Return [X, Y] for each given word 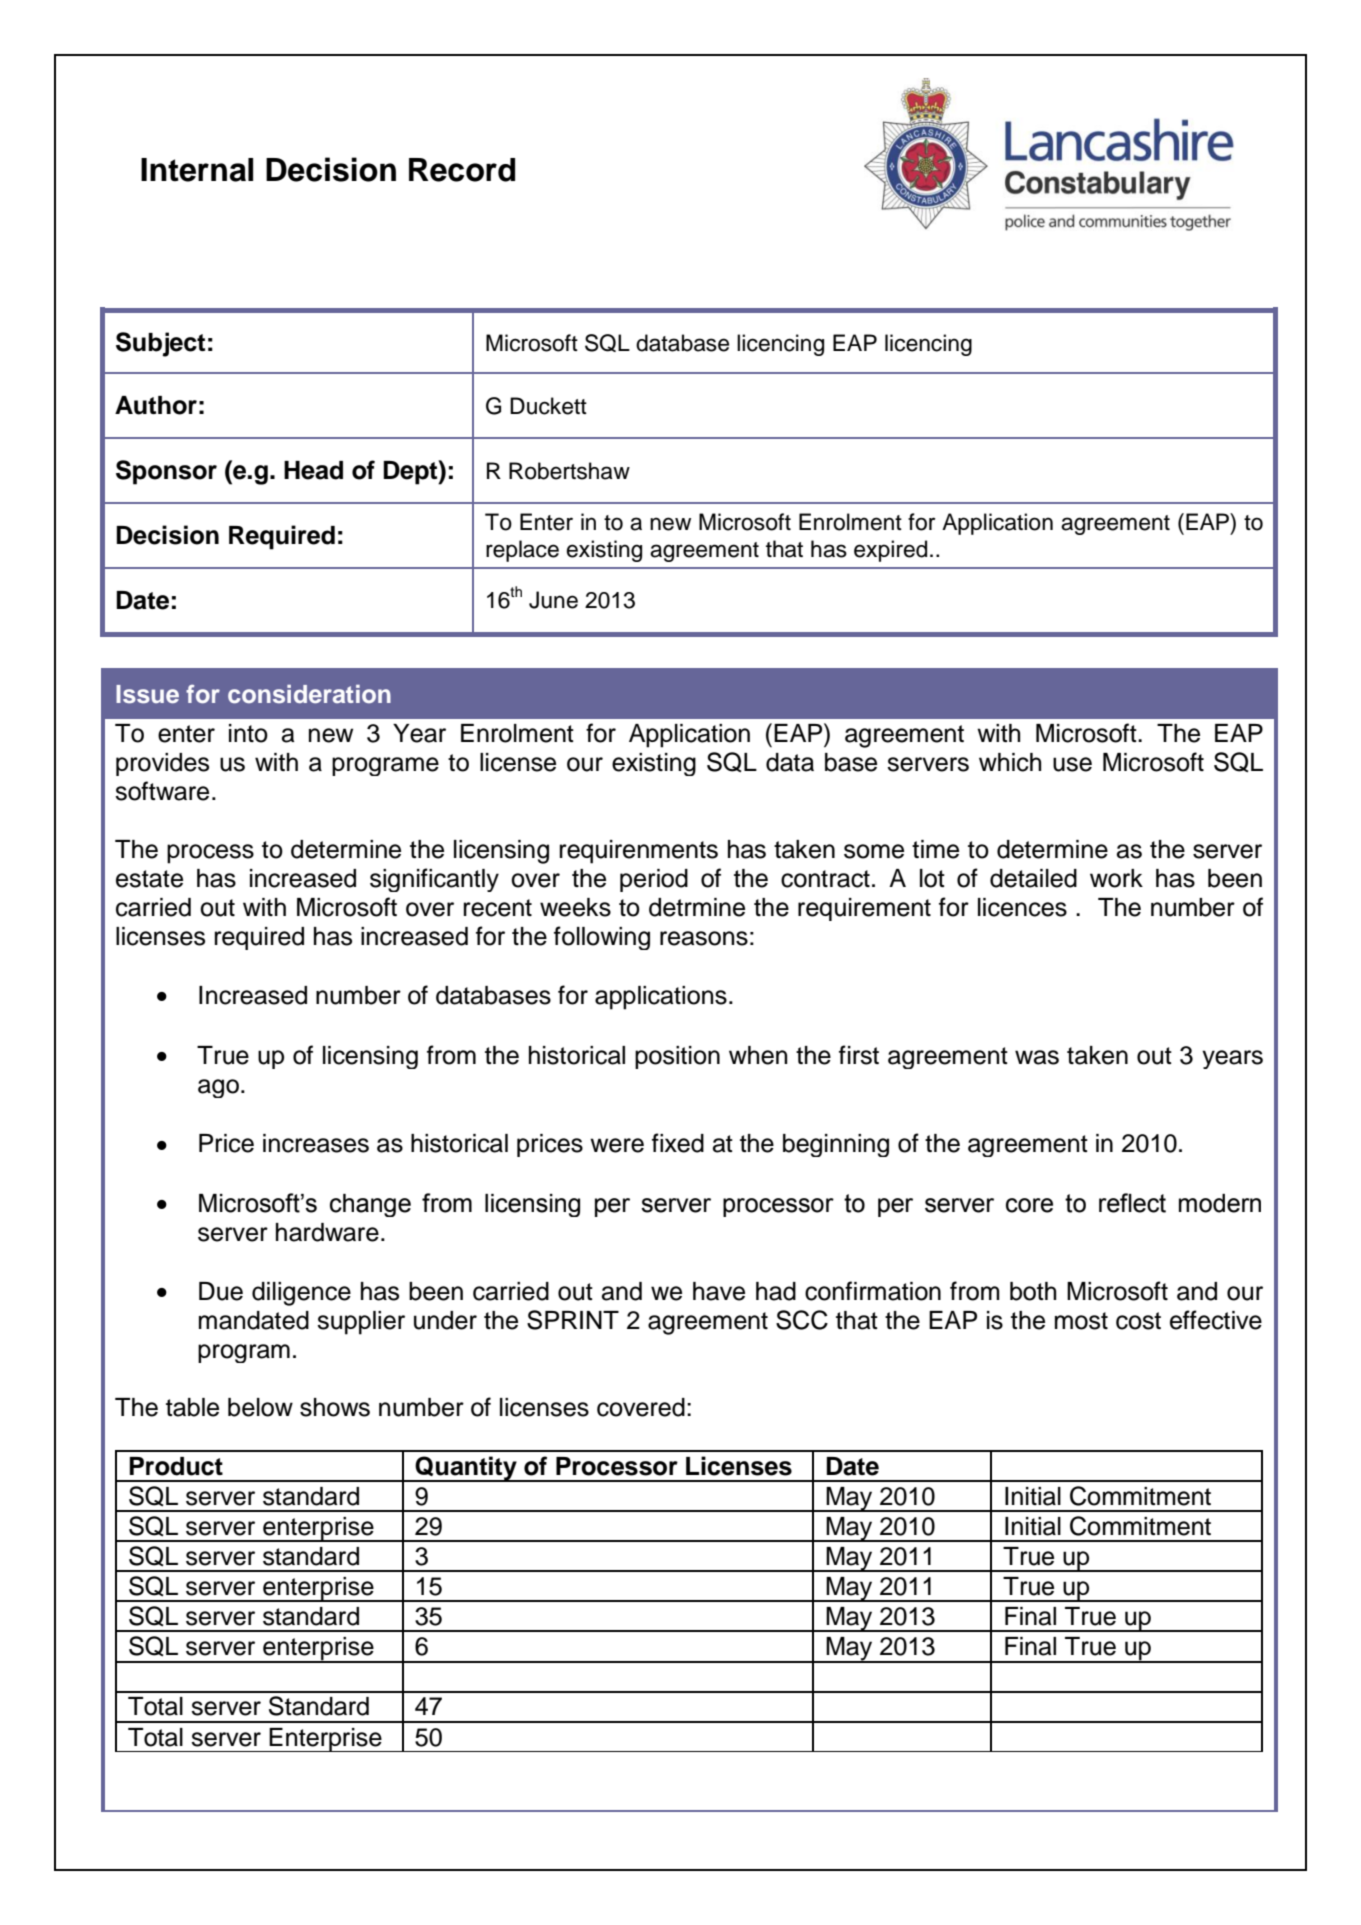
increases [316, 1143]
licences [1022, 907]
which [1010, 762]
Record [462, 170]
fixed [678, 1143]
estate [149, 879]
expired [890, 551]
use [1072, 764]
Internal [197, 170]
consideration [309, 694]
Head [313, 470]
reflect [1132, 1203]
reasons [704, 938]
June [553, 600]
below [260, 1407]
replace [522, 551]
